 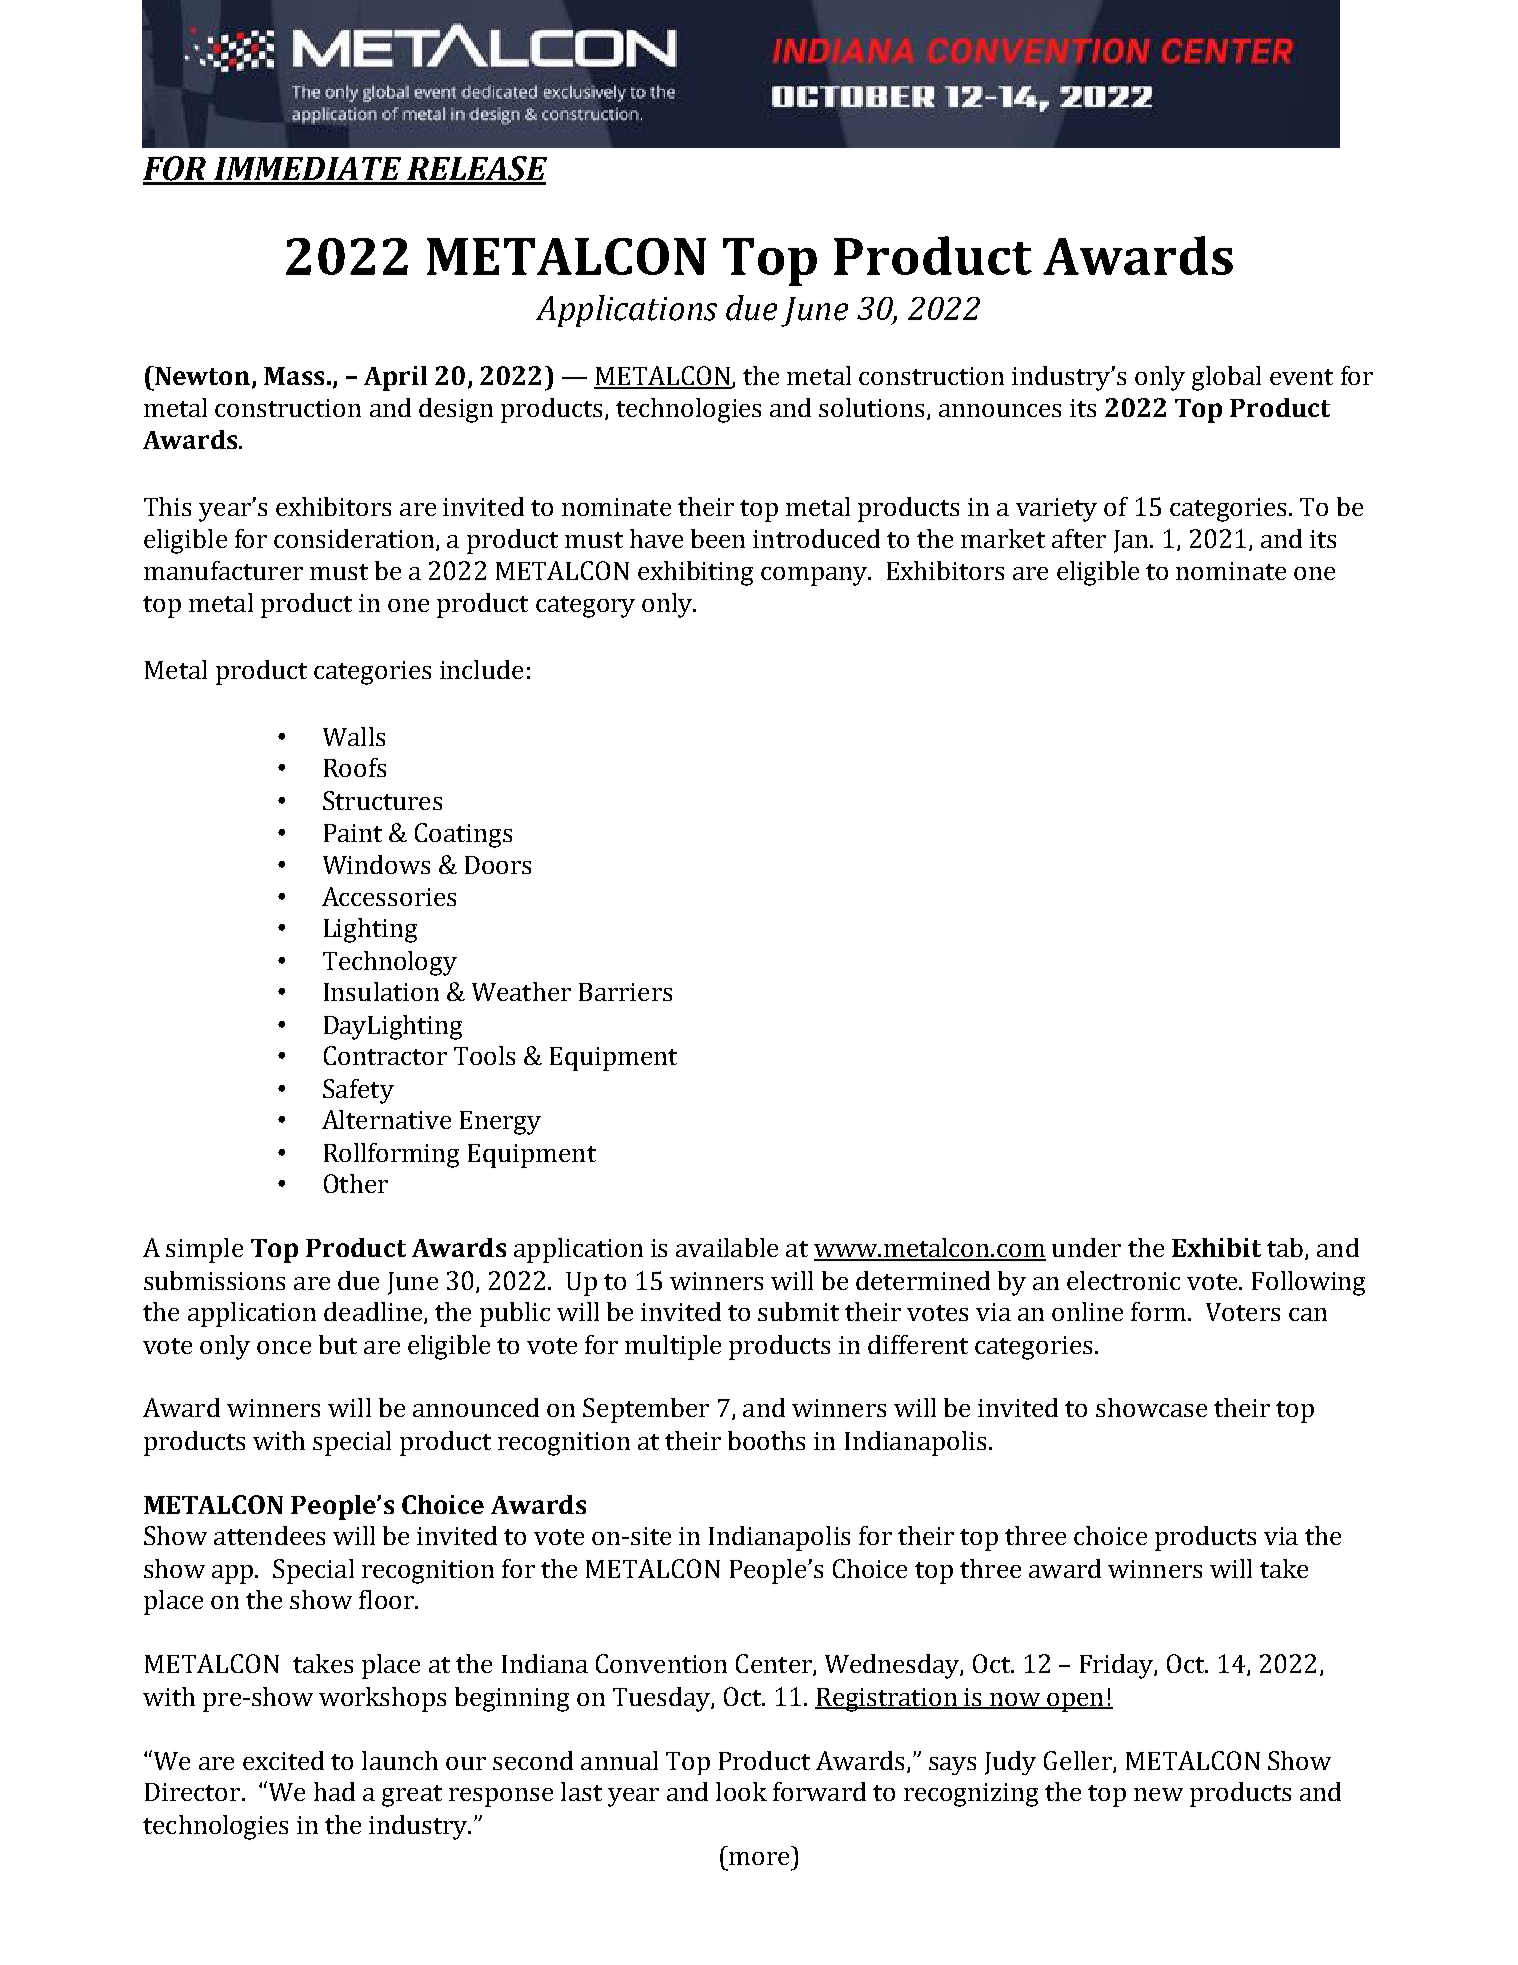 I want to click on had, so click(x=334, y=1791).
